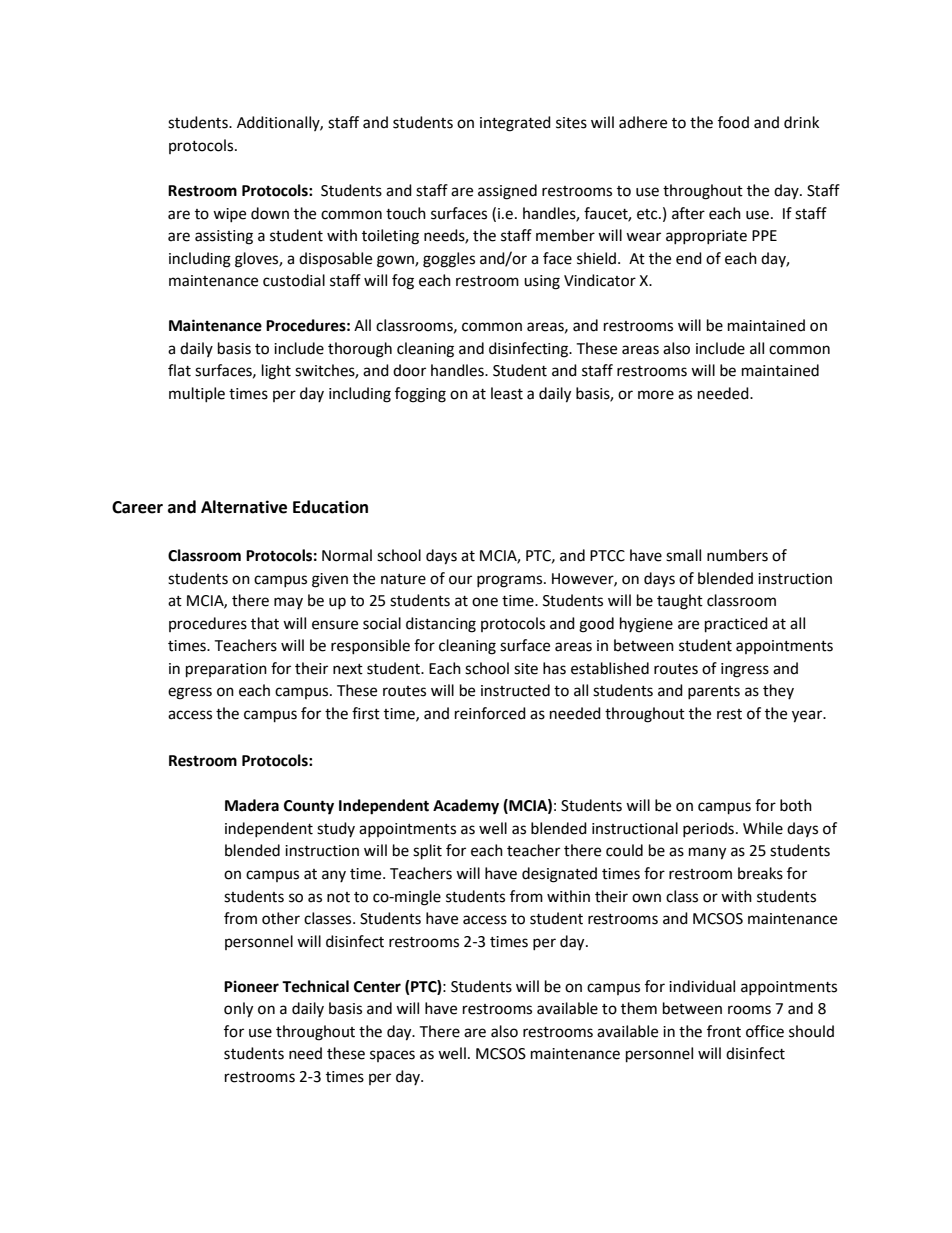 This page has width=952, height=1233. What do you see at coordinates (265, 623) in the page?
I see `that` at bounding box center [265, 623].
